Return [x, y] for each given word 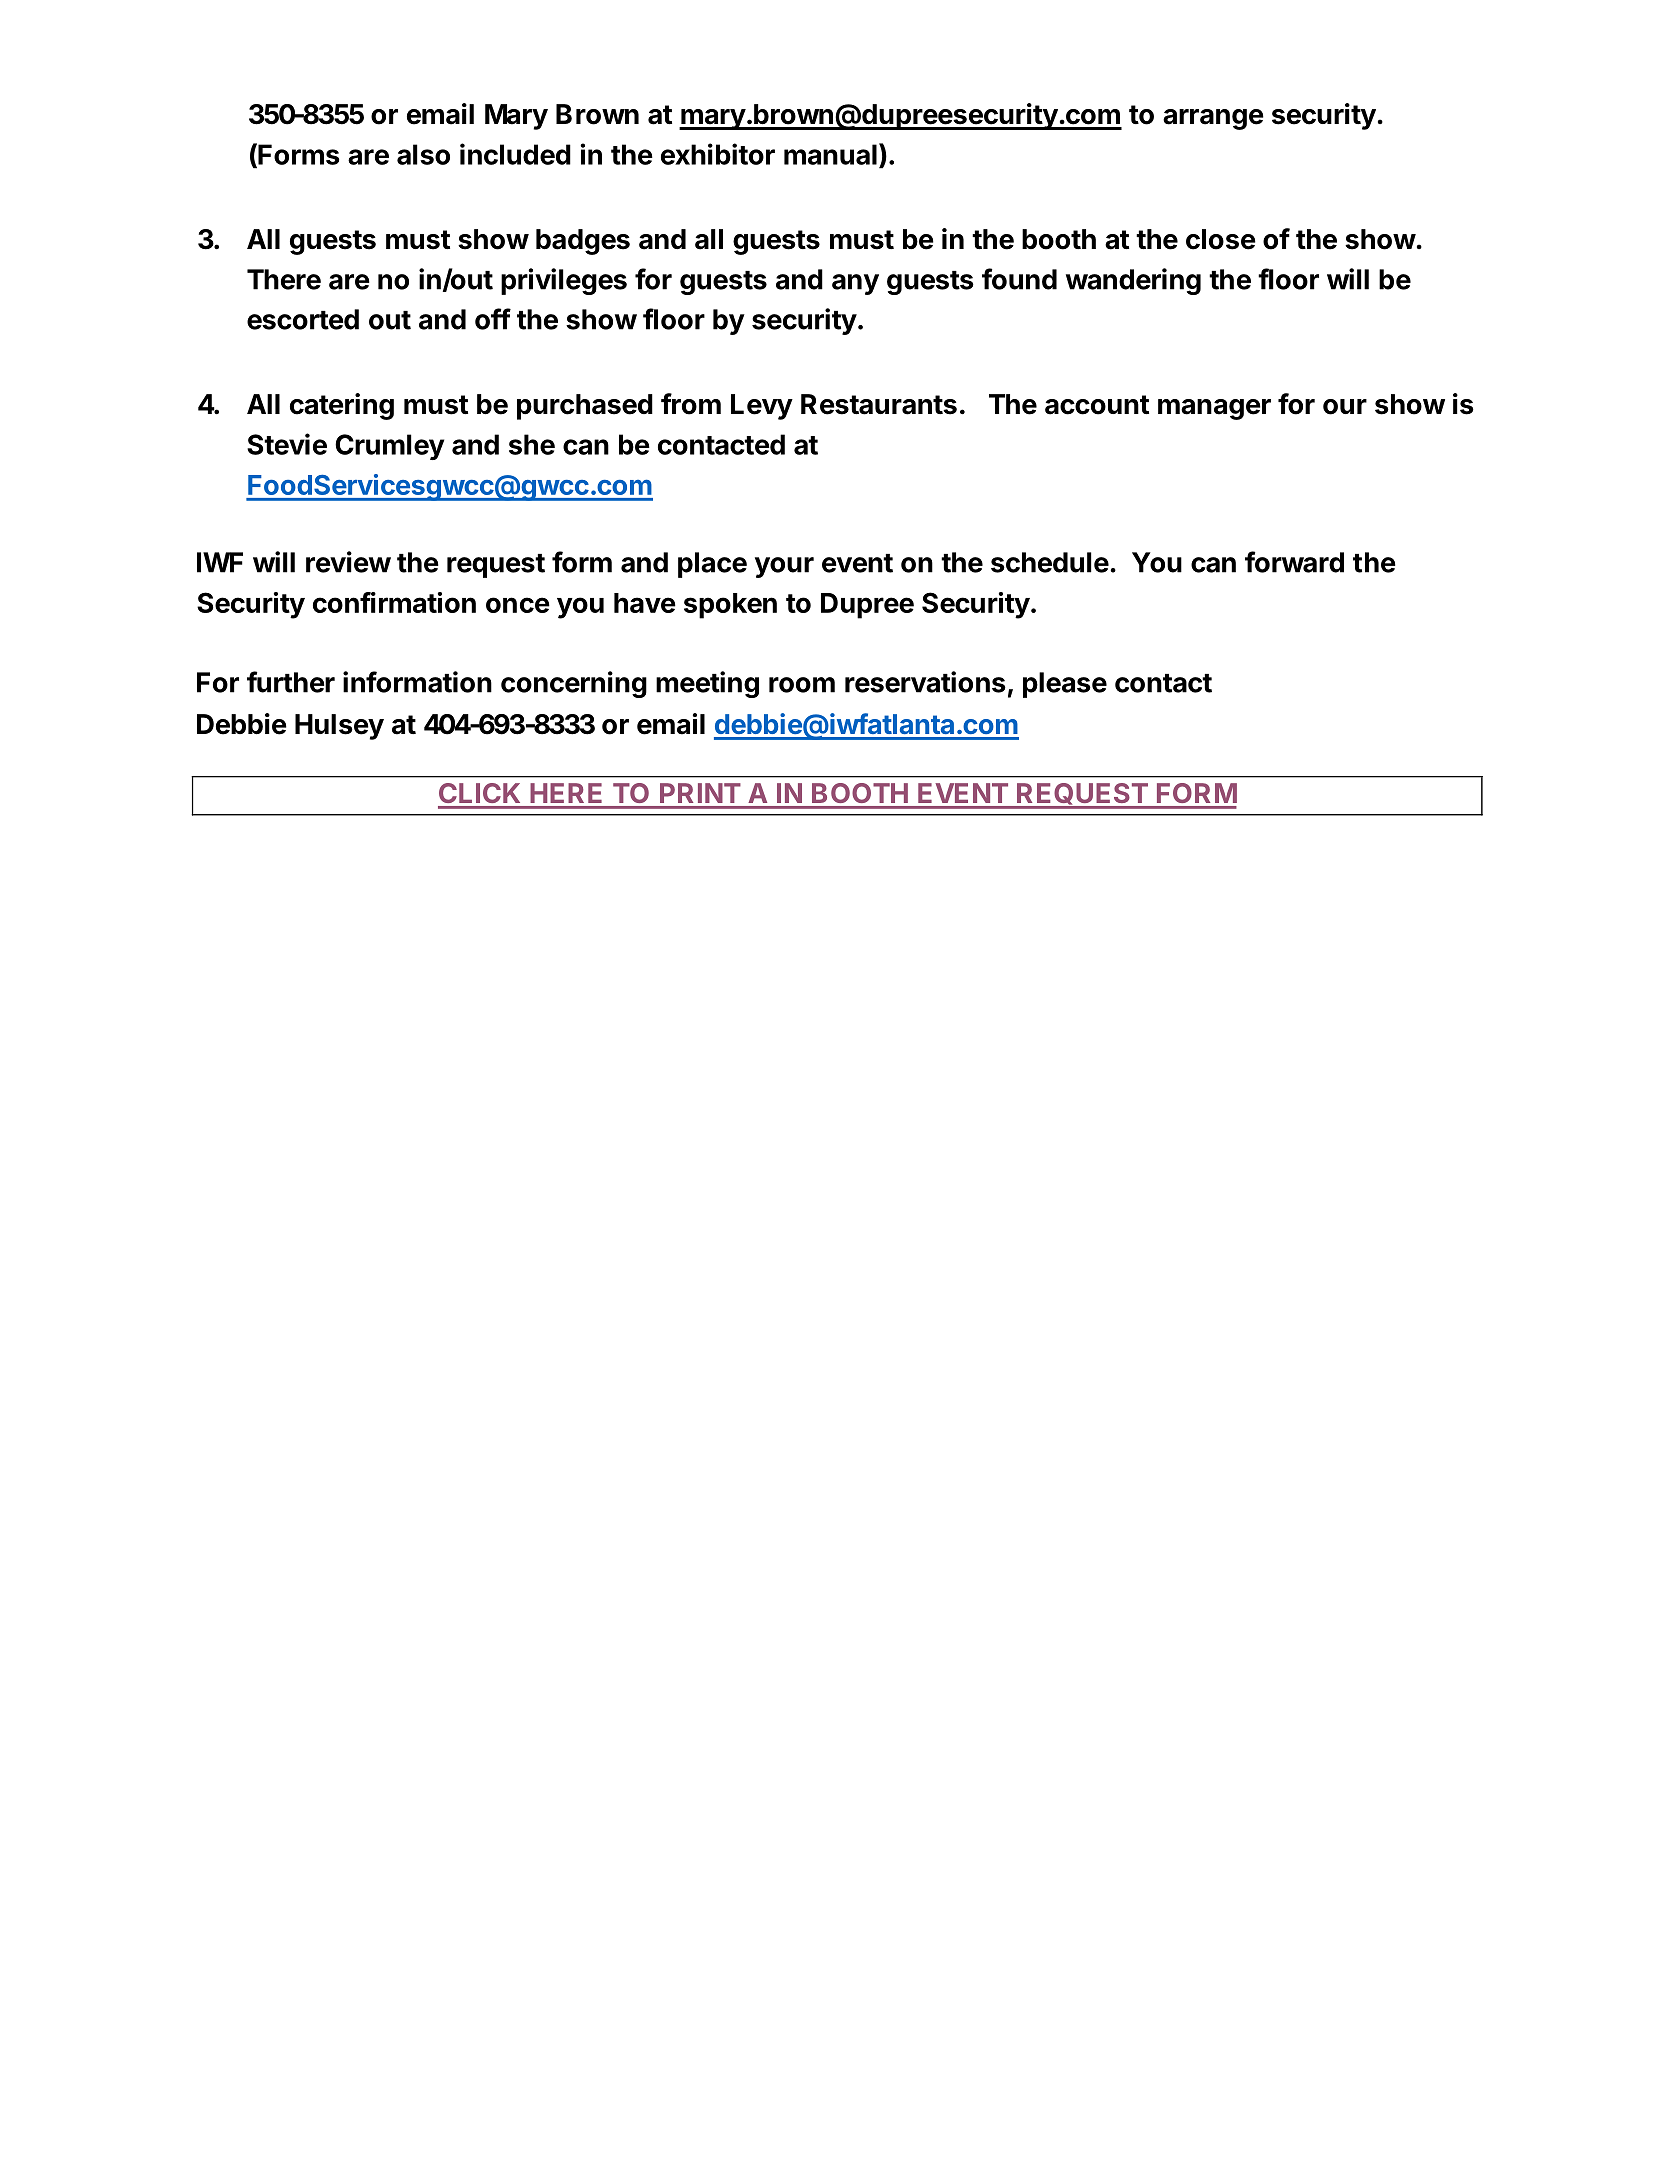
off [493, 319]
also [423, 154]
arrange [1213, 119]
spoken [730, 606]
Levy [762, 407]
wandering [1133, 281]
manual [830, 154]
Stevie [287, 444]
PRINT [700, 793]
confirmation [394, 602]
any [855, 284]
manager [1214, 409]
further [291, 682]
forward [1294, 562]
